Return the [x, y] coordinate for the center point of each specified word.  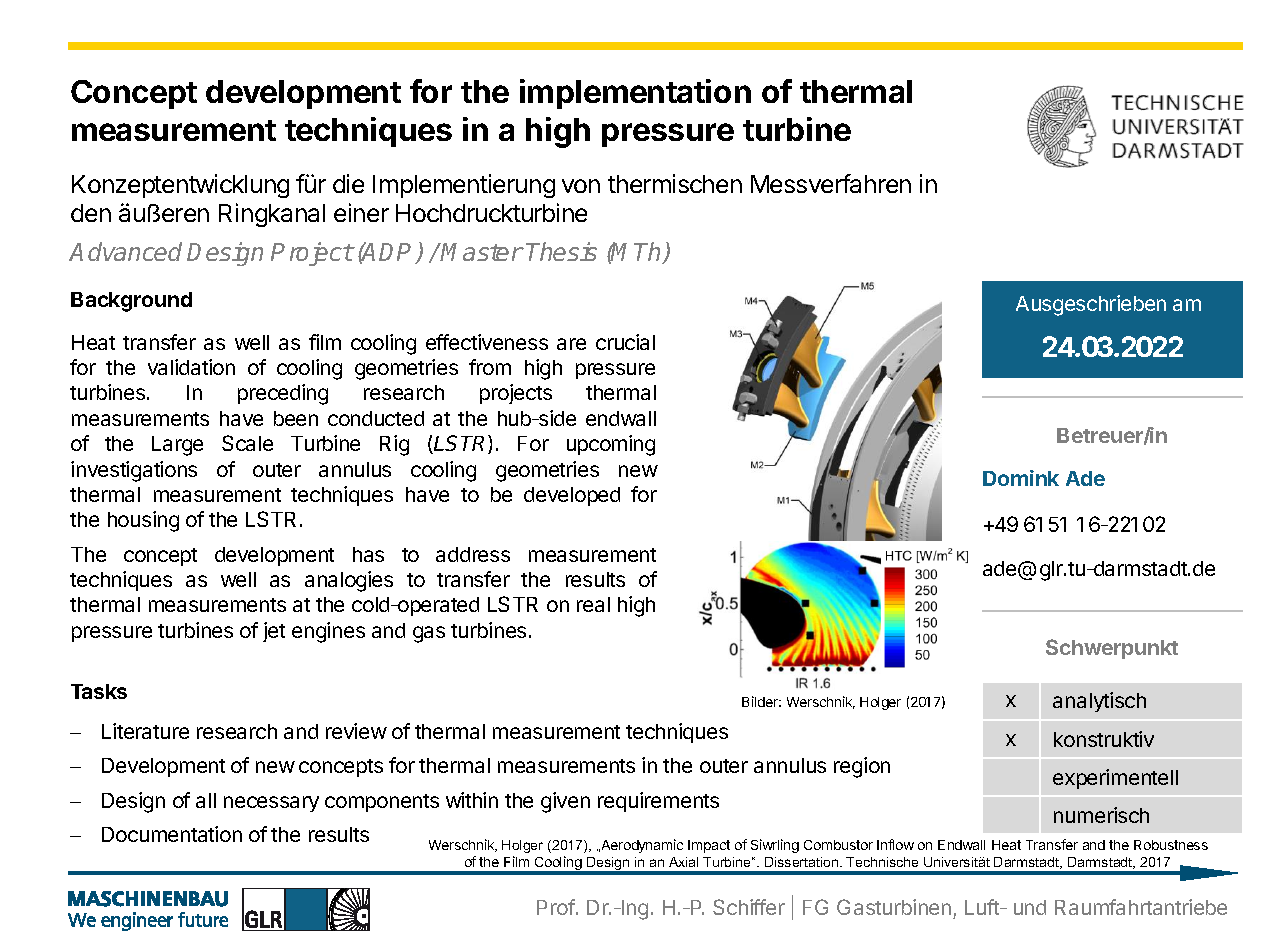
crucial [625, 342]
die [348, 183]
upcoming [611, 445]
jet [274, 632]
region [862, 767]
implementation [635, 94]
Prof [556, 907]
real [593, 604]
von [581, 186]
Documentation [172, 834]
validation [191, 367]
